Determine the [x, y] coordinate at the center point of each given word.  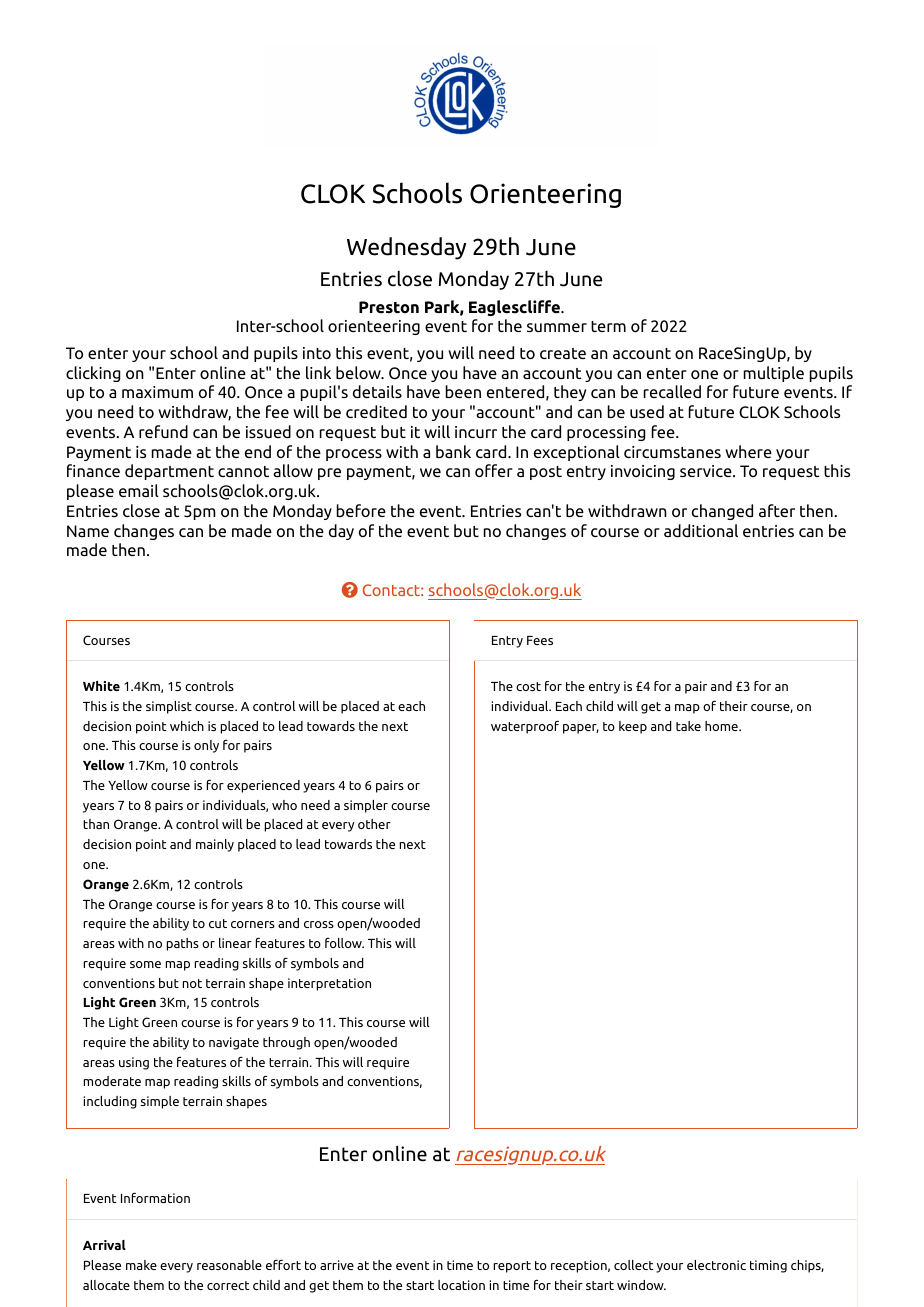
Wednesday [406, 248]
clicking [93, 374]
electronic [716, 1265]
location [461, 1285]
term [608, 326]
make [141, 1265]
